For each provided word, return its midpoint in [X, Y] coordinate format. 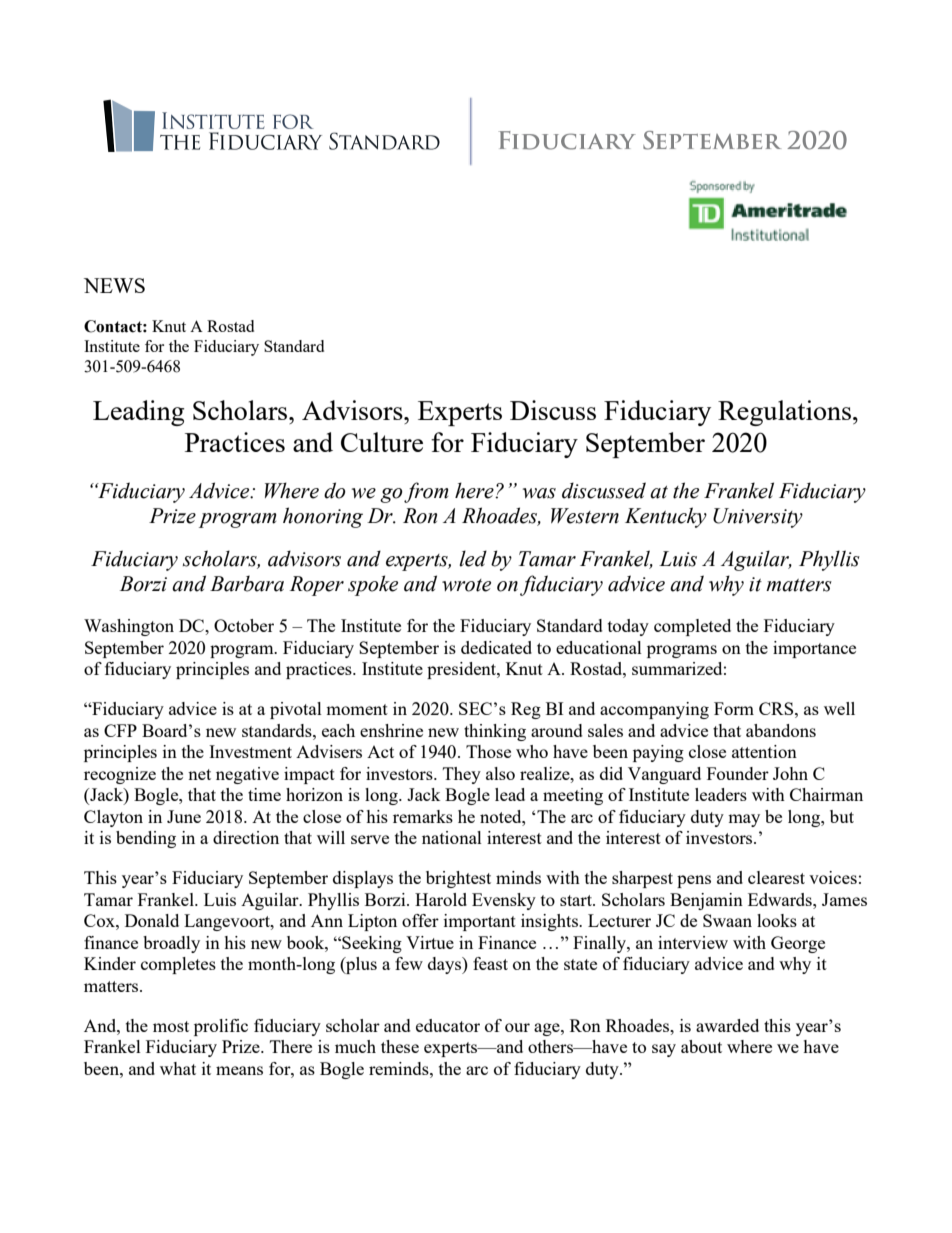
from [426, 492]
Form [734, 708]
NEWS [114, 285]
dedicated [496, 647]
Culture [382, 442]
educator [448, 1025]
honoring [323, 517]
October [244, 625]
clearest [776, 877]
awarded [727, 1025]
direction [246, 837]
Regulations [786, 413]
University [758, 518]
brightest [458, 879]
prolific [221, 1027]
